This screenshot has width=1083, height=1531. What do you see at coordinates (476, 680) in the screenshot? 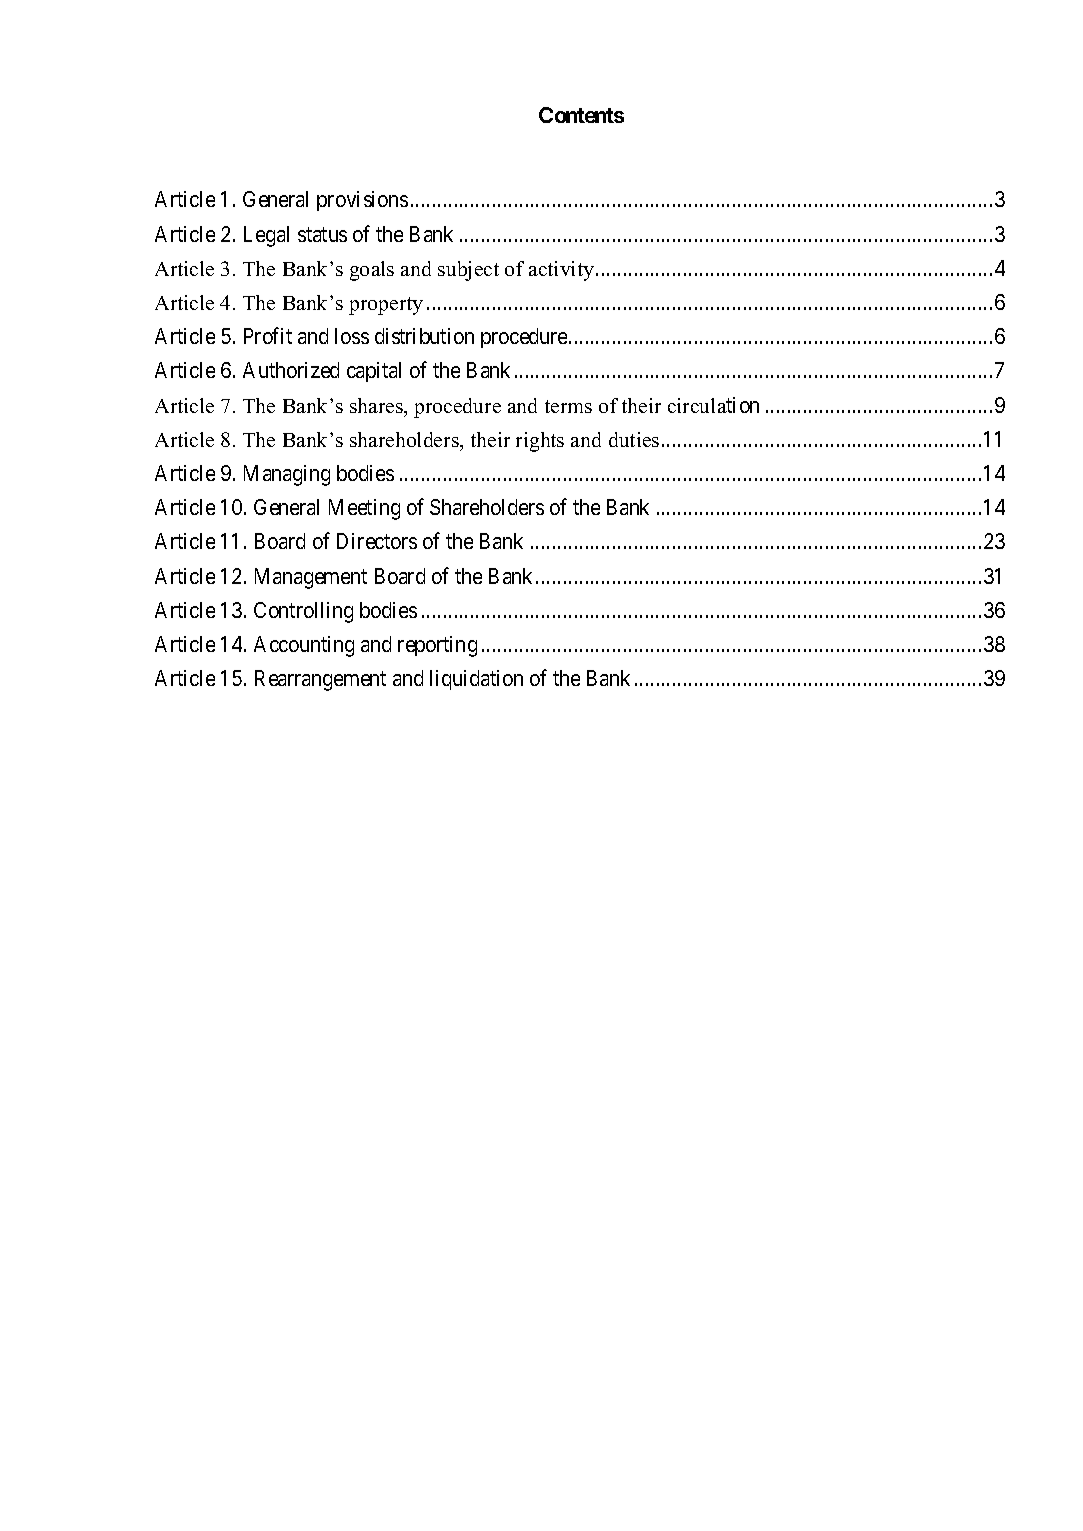
I see `liquidation` at bounding box center [476, 680].
